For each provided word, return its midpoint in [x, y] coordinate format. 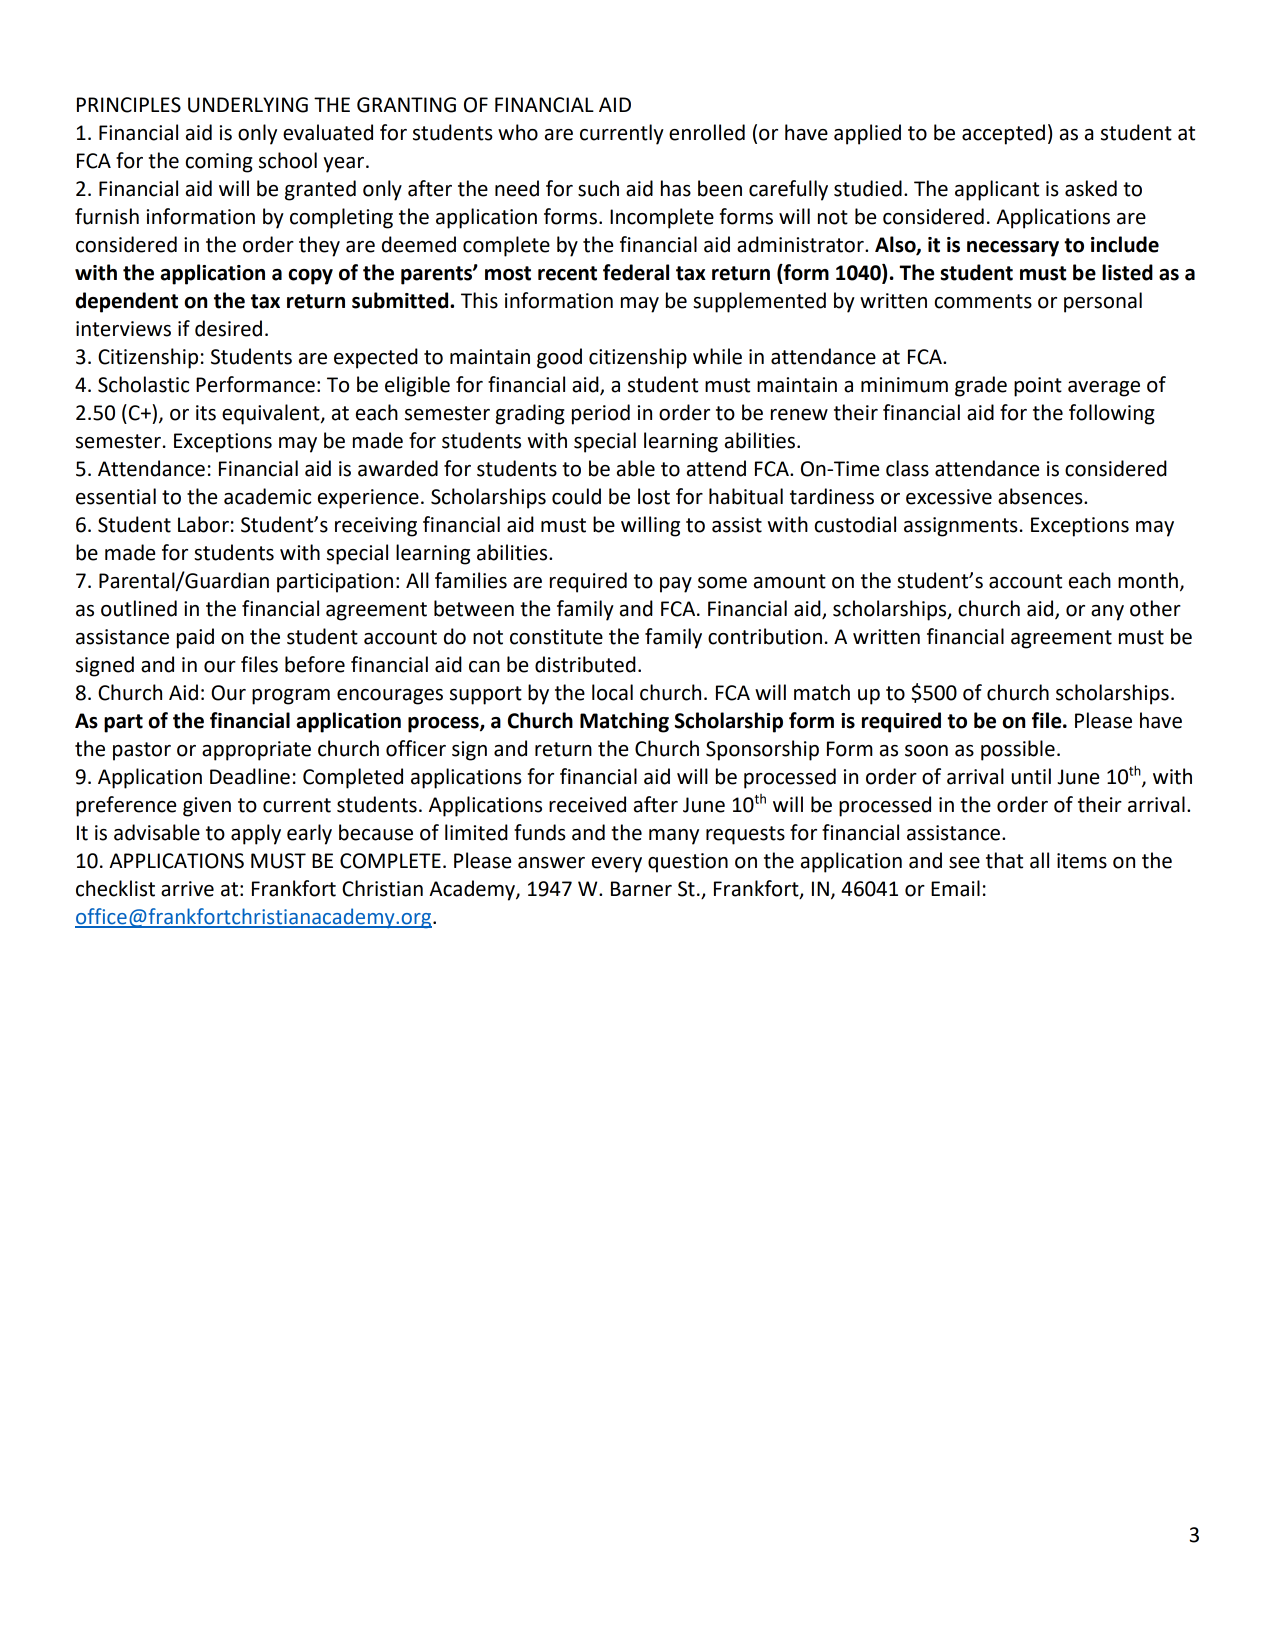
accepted [1003, 134]
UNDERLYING [248, 105]
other [1155, 608]
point [1038, 387]
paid [195, 638]
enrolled [707, 132]
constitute [556, 637]
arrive [187, 889]
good [559, 358]
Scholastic [143, 384]
